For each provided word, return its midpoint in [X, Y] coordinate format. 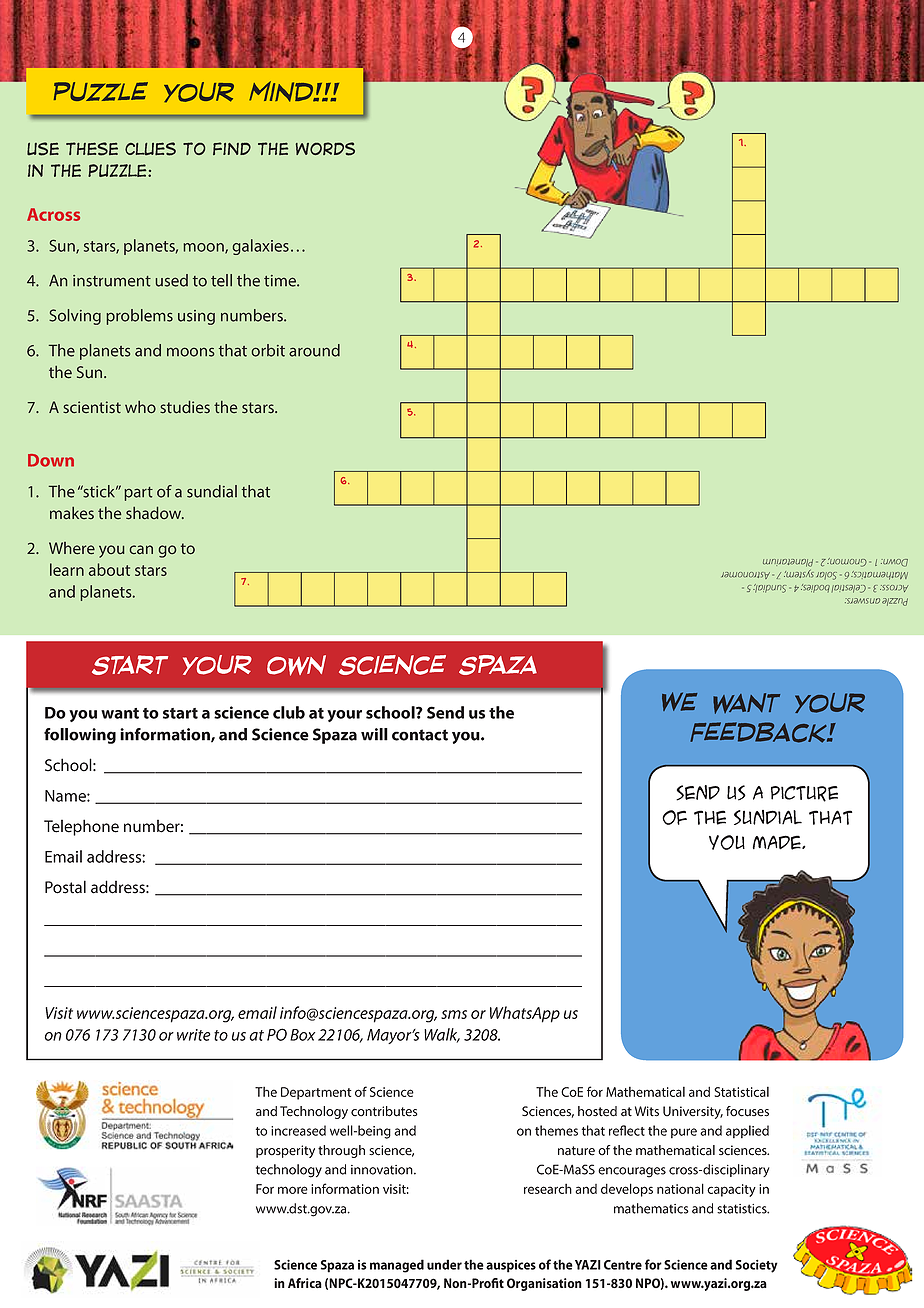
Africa [305, 1283]
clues [150, 149]
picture [804, 794]
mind [282, 91]
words [325, 149]
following [80, 736]
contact [420, 735]
